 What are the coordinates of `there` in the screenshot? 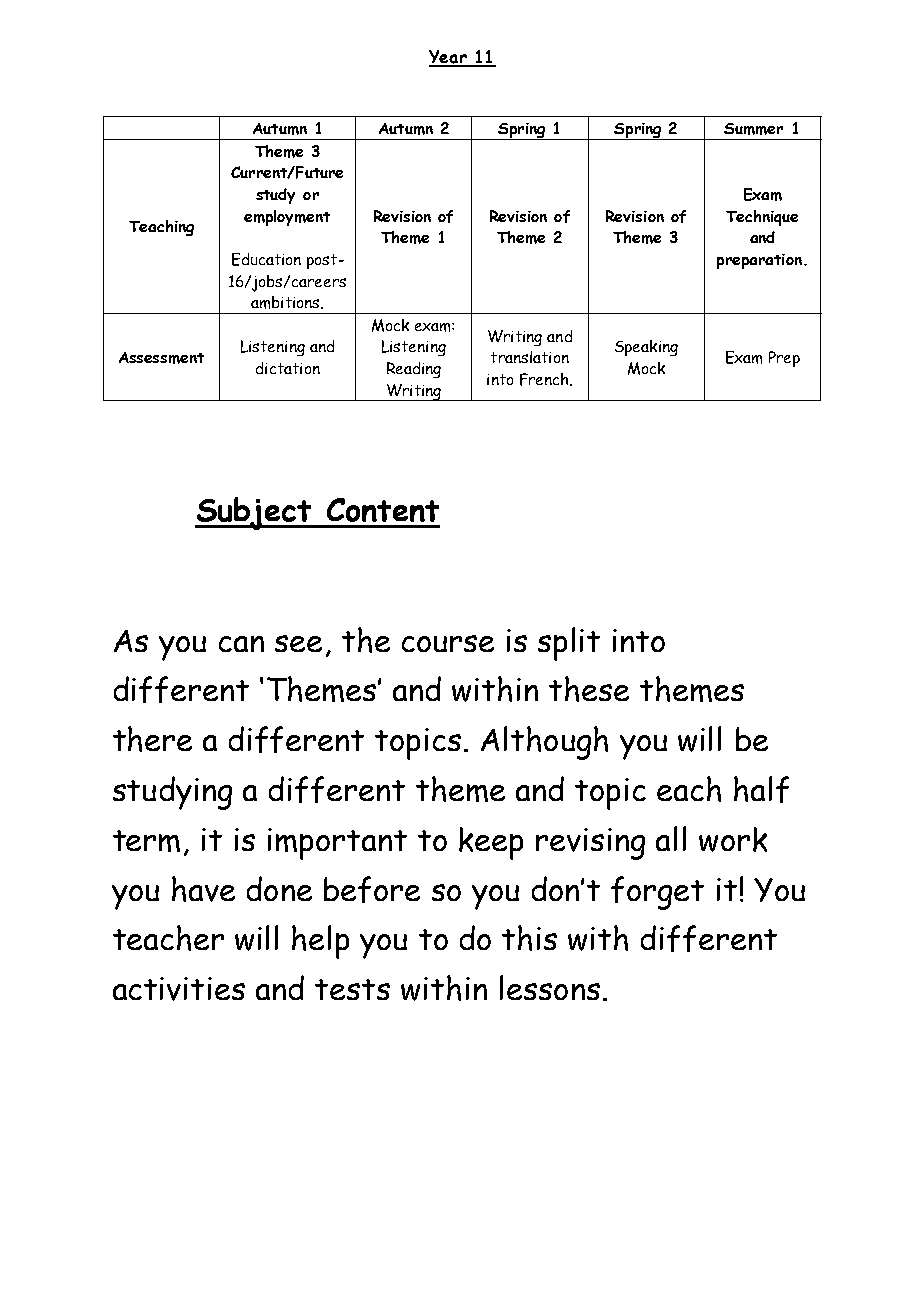 It's located at (152, 739).
